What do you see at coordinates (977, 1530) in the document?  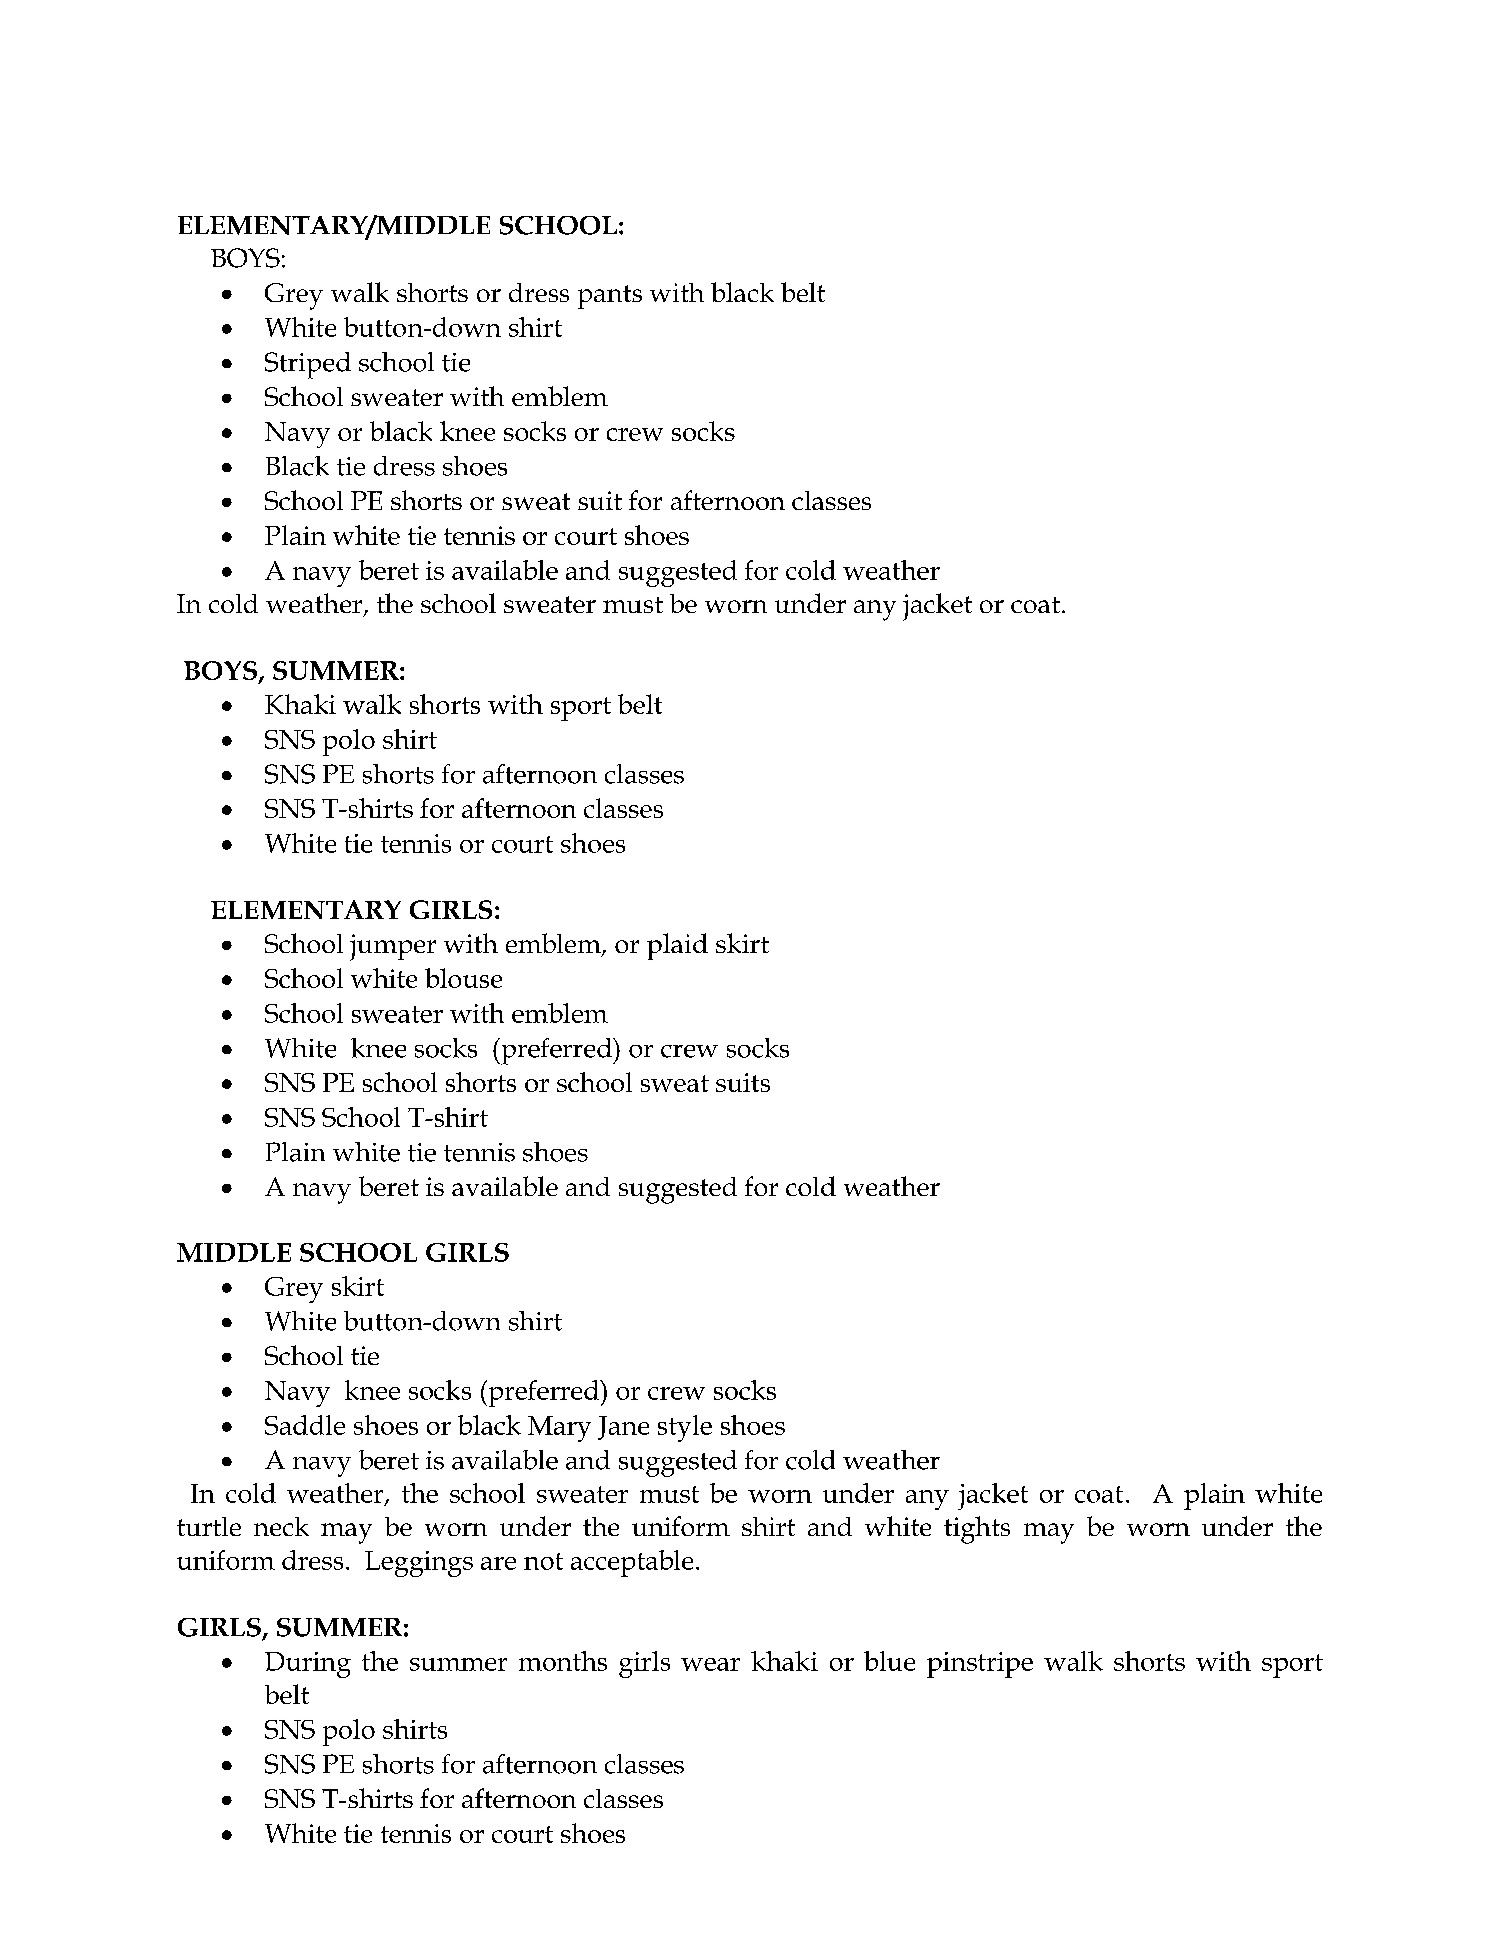 I see `tights` at bounding box center [977, 1530].
